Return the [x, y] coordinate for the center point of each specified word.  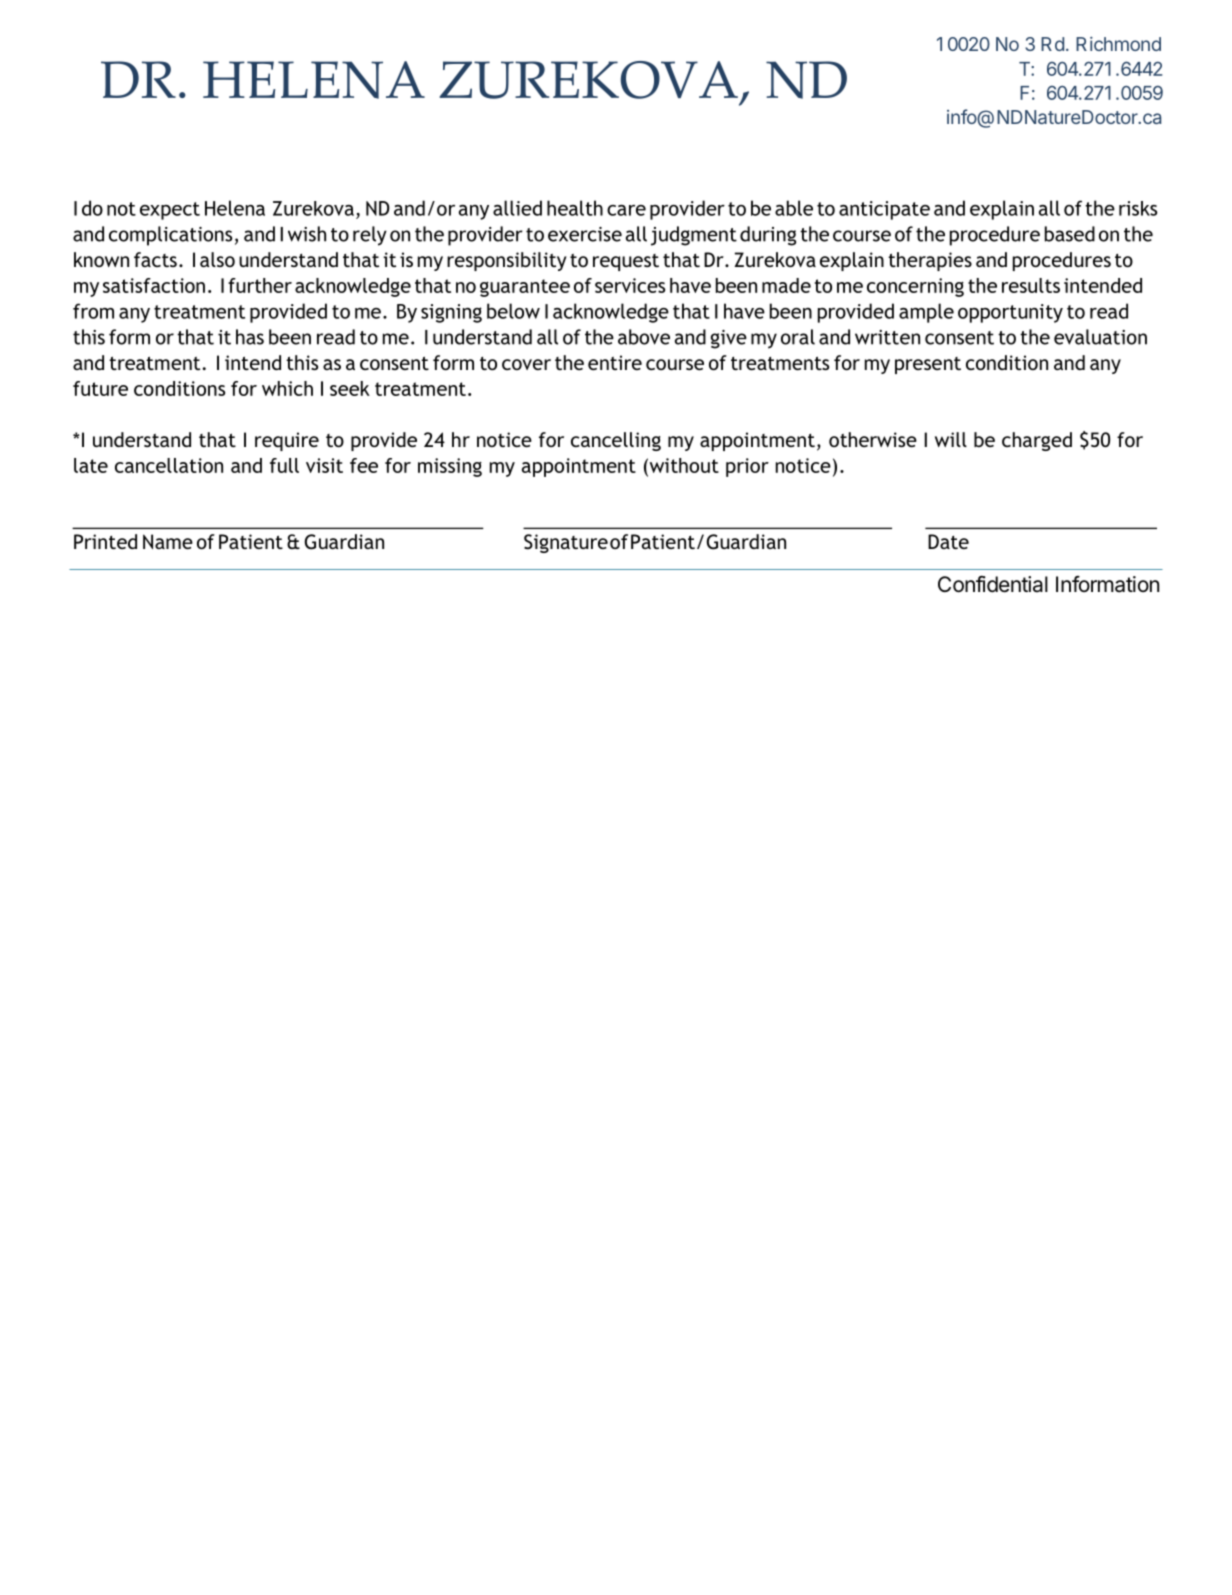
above [644, 337]
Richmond [1118, 44]
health [575, 208]
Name [168, 541]
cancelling [616, 441]
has [250, 337]
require [287, 441]
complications [170, 236]
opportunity [1010, 313]
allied [517, 208]
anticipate [884, 210]
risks [1138, 208]
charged [1037, 441]
